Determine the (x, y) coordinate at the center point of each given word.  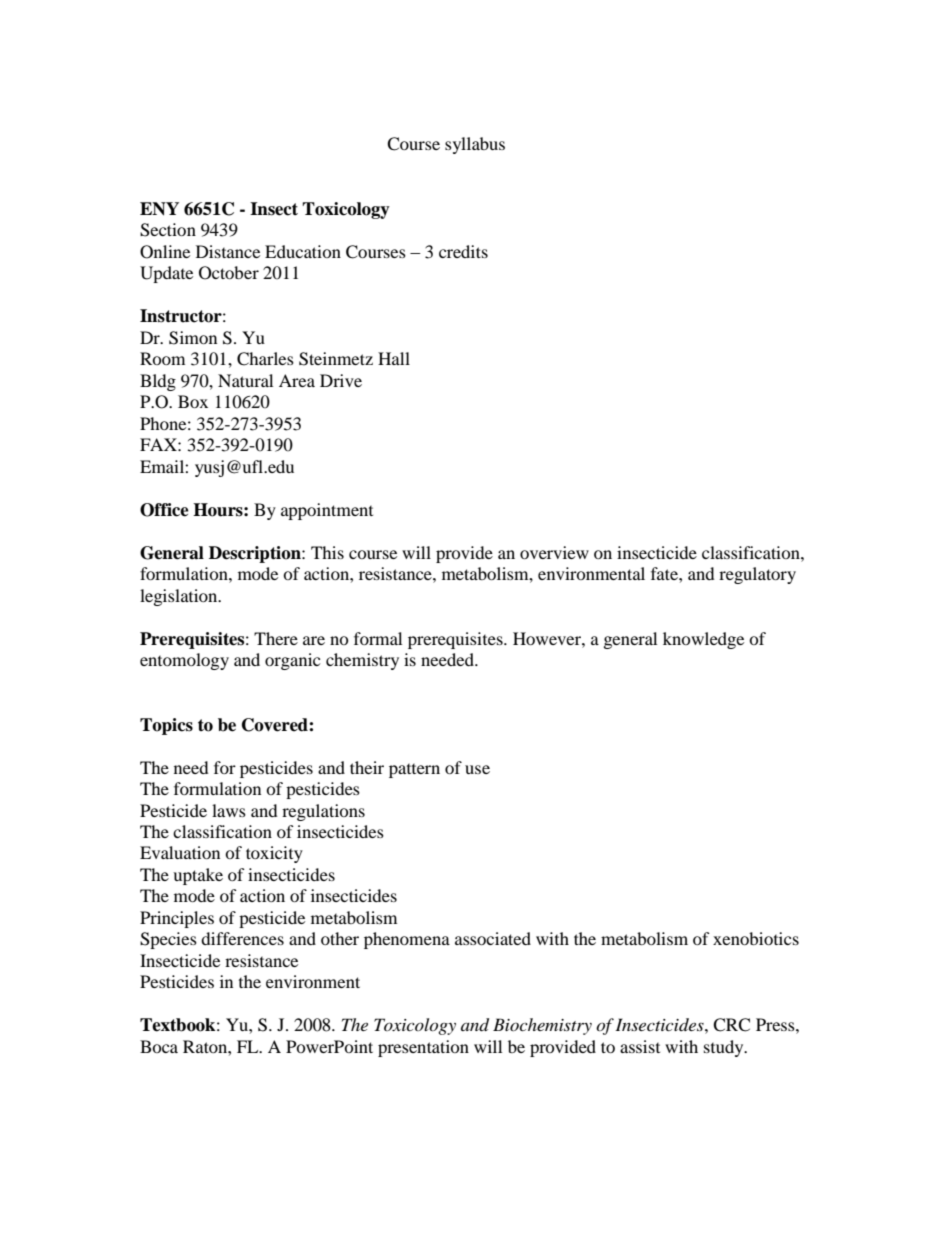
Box (193, 401)
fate (665, 573)
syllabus (475, 145)
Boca (159, 1046)
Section (168, 230)
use (477, 769)
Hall (394, 358)
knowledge (703, 640)
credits (463, 251)
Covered (276, 725)
